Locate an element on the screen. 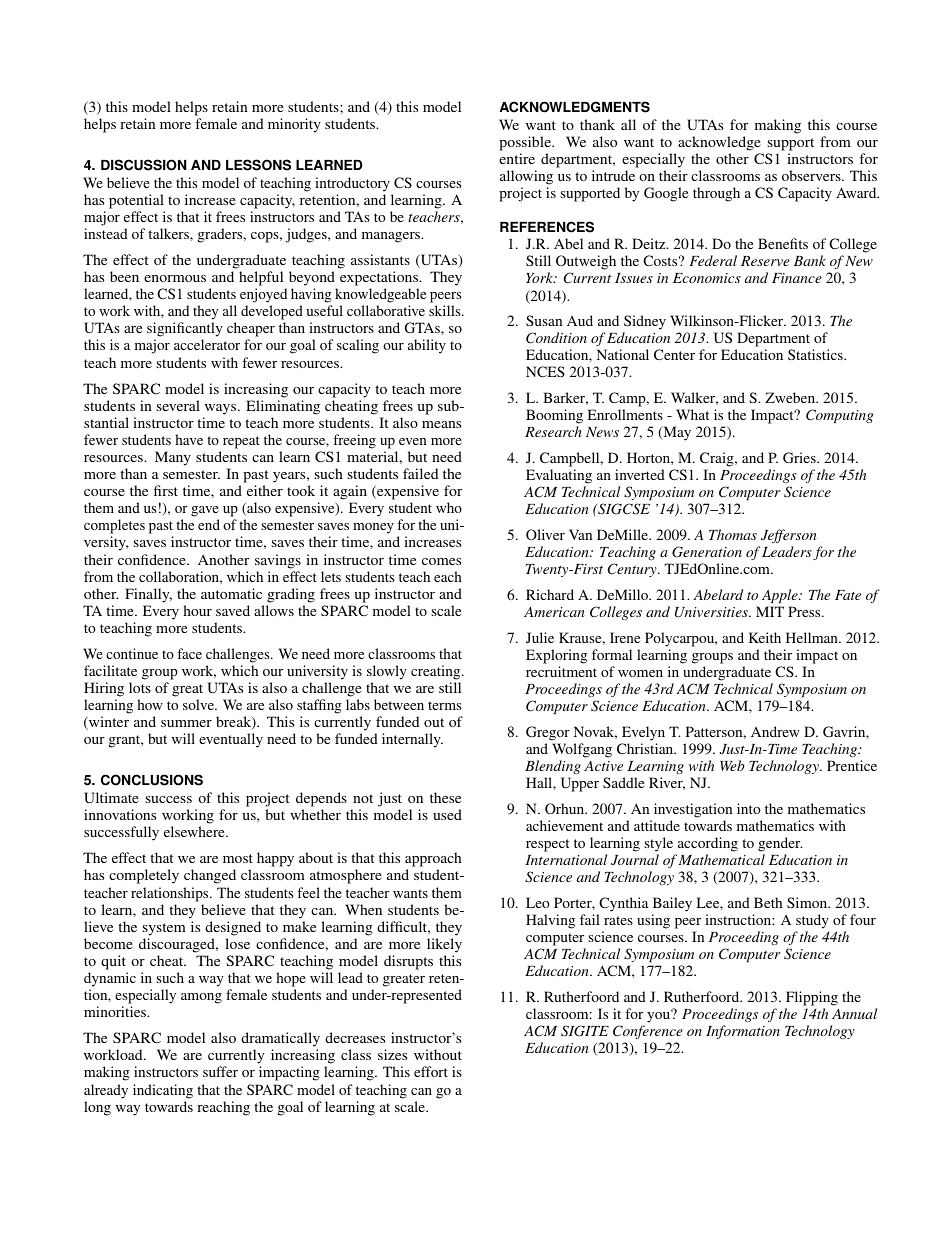  Computing is located at coordinates (839, 416).
